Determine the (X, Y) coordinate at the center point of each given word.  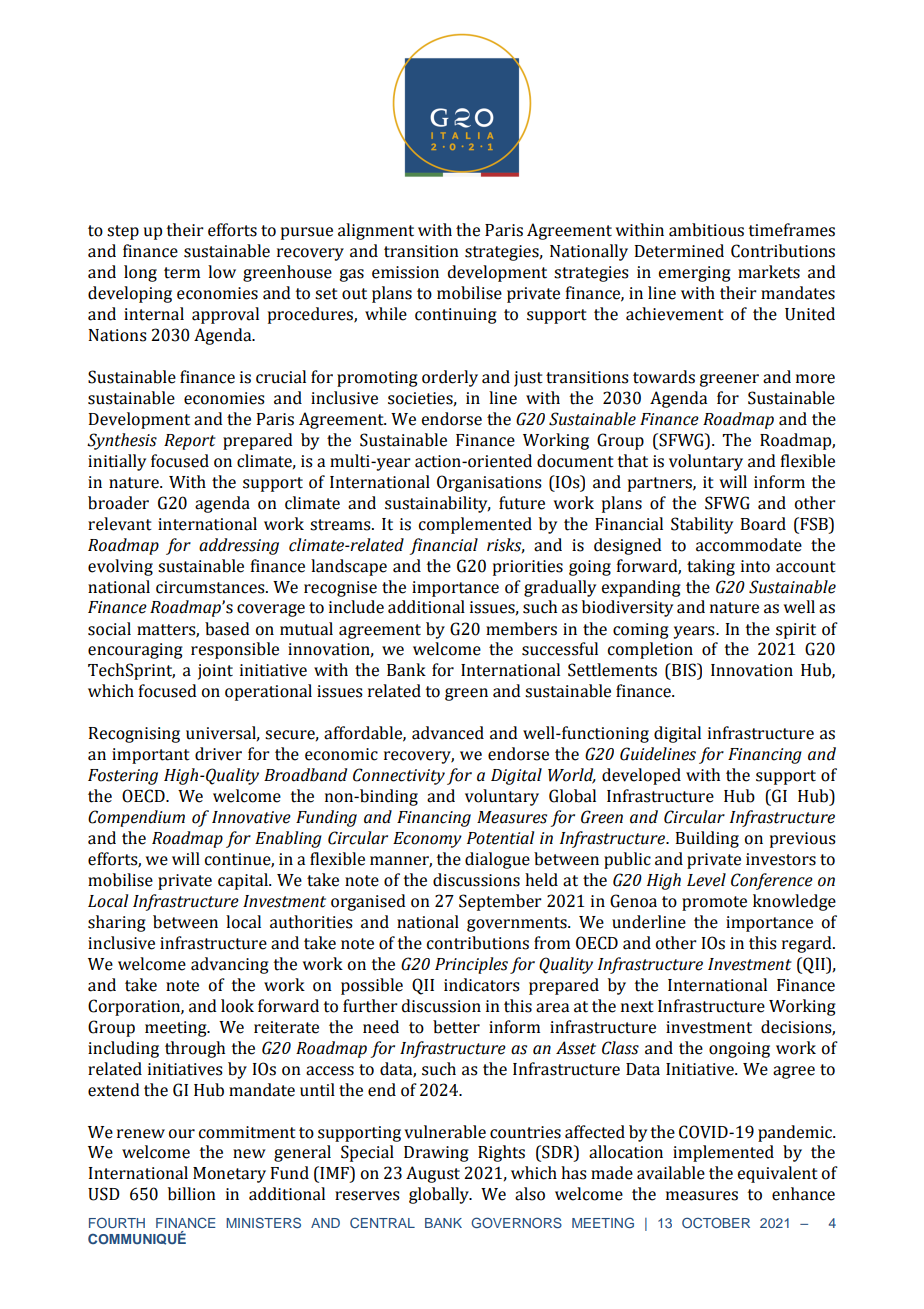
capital (244, 881)
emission (405, 272)
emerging (694, 274)
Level (706, 880)
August (433, 1174)
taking (711, 567)
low (222, 272)
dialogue (497, 860)
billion (192, 1194)
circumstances (211, 587)
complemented (475, 525)
